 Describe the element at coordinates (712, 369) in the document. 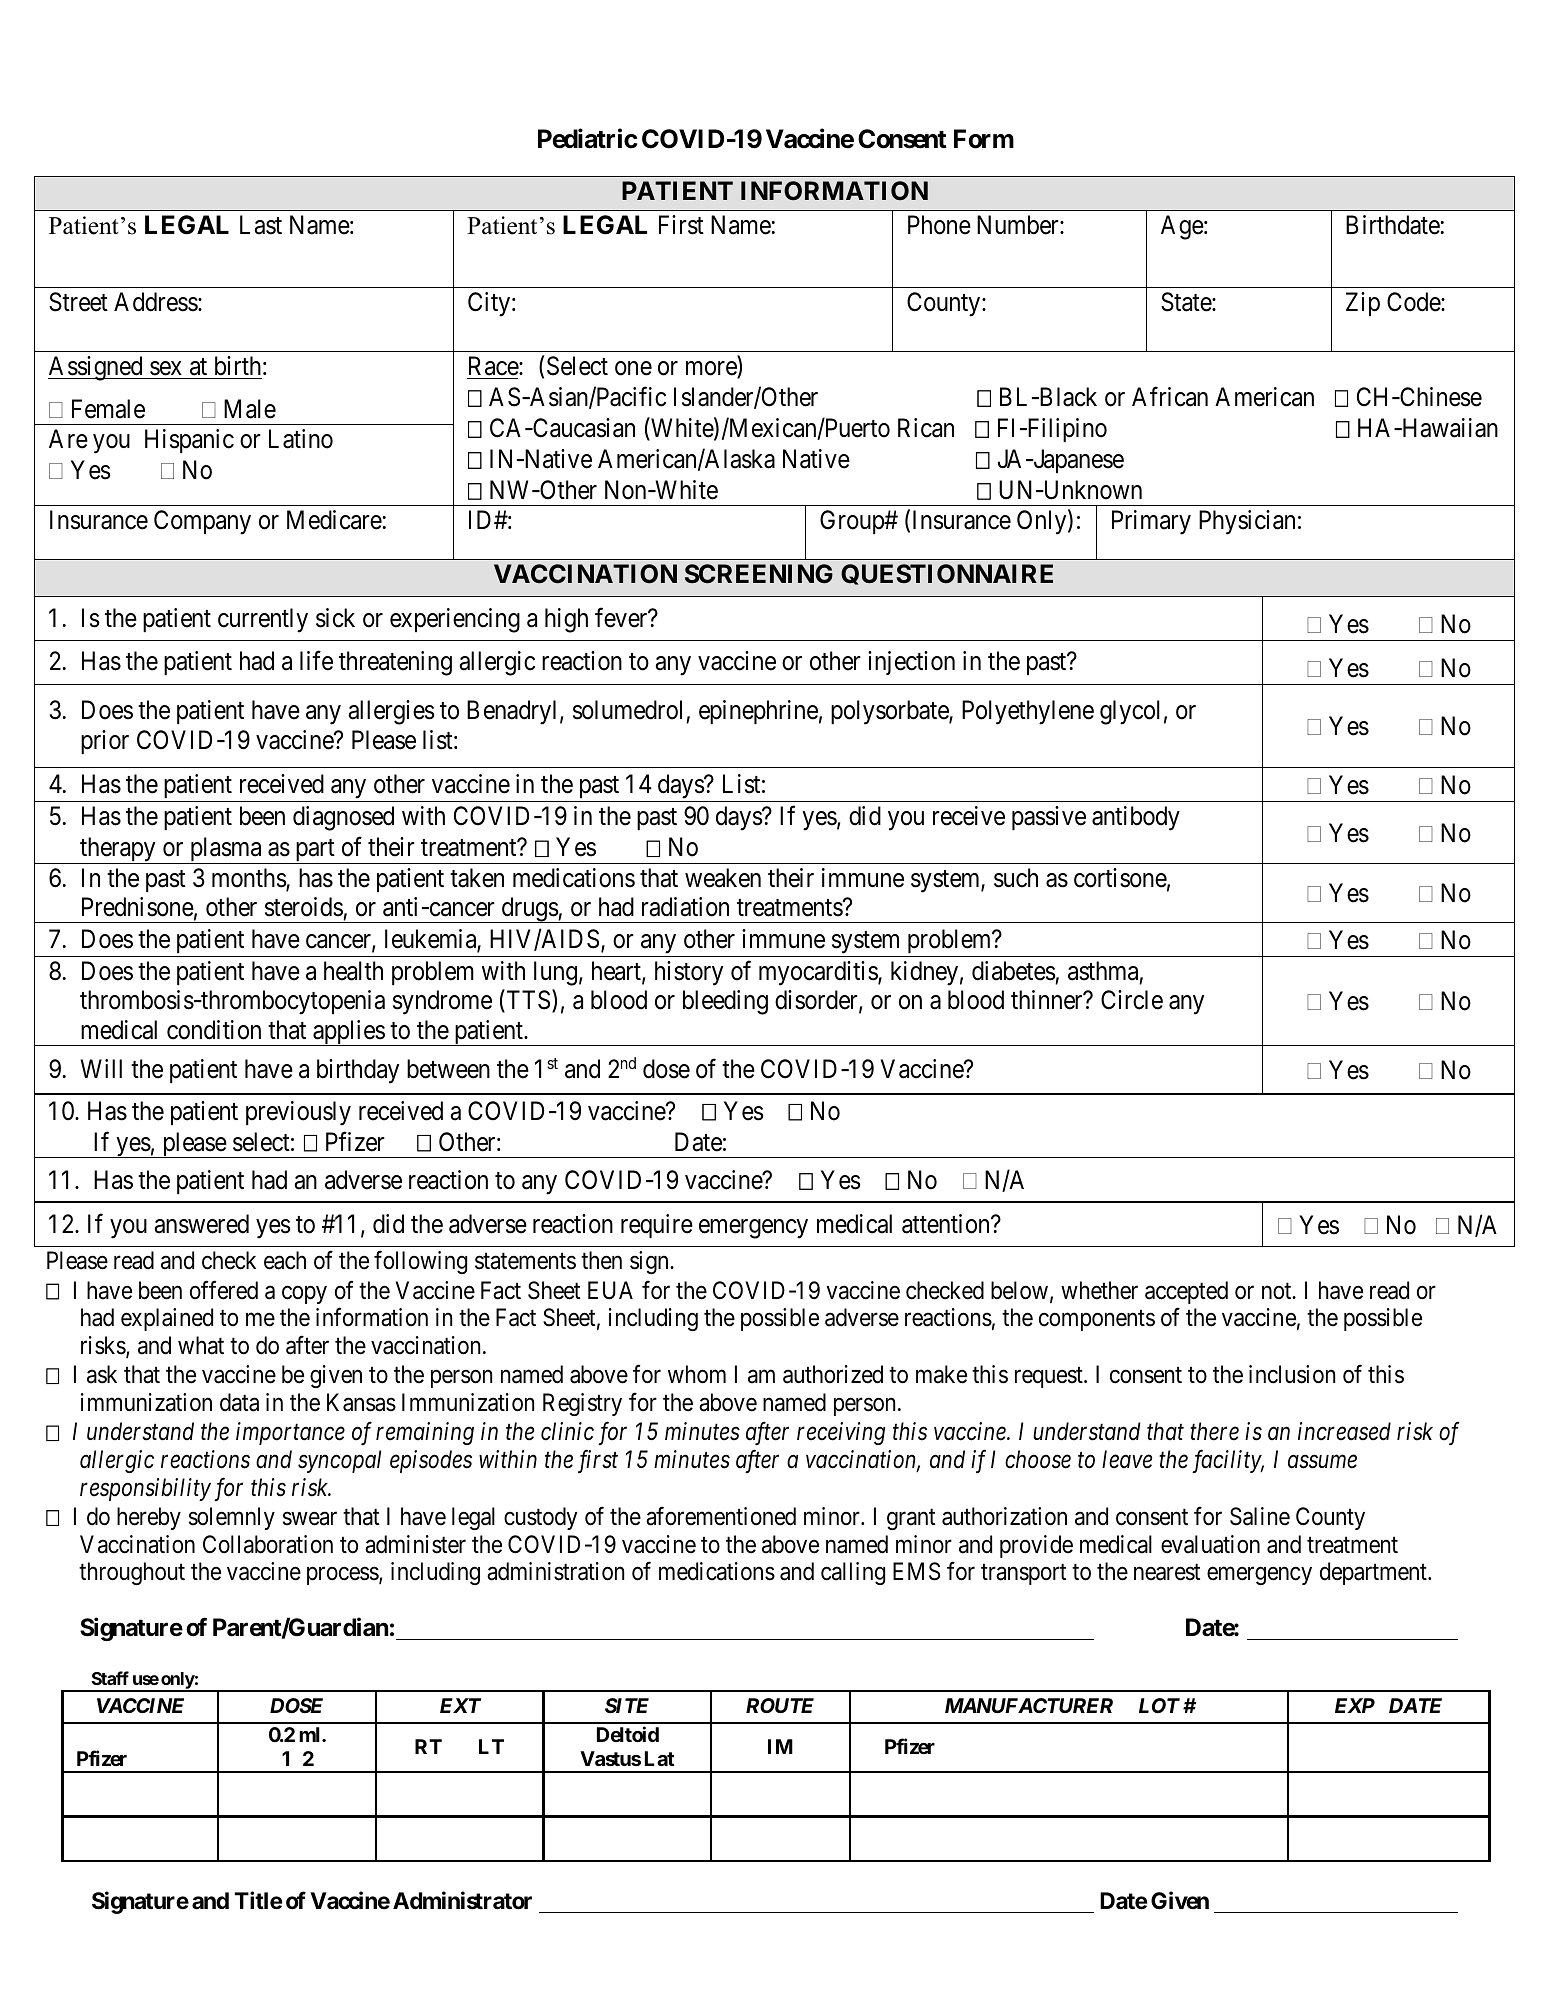

I see `more` at that location.
